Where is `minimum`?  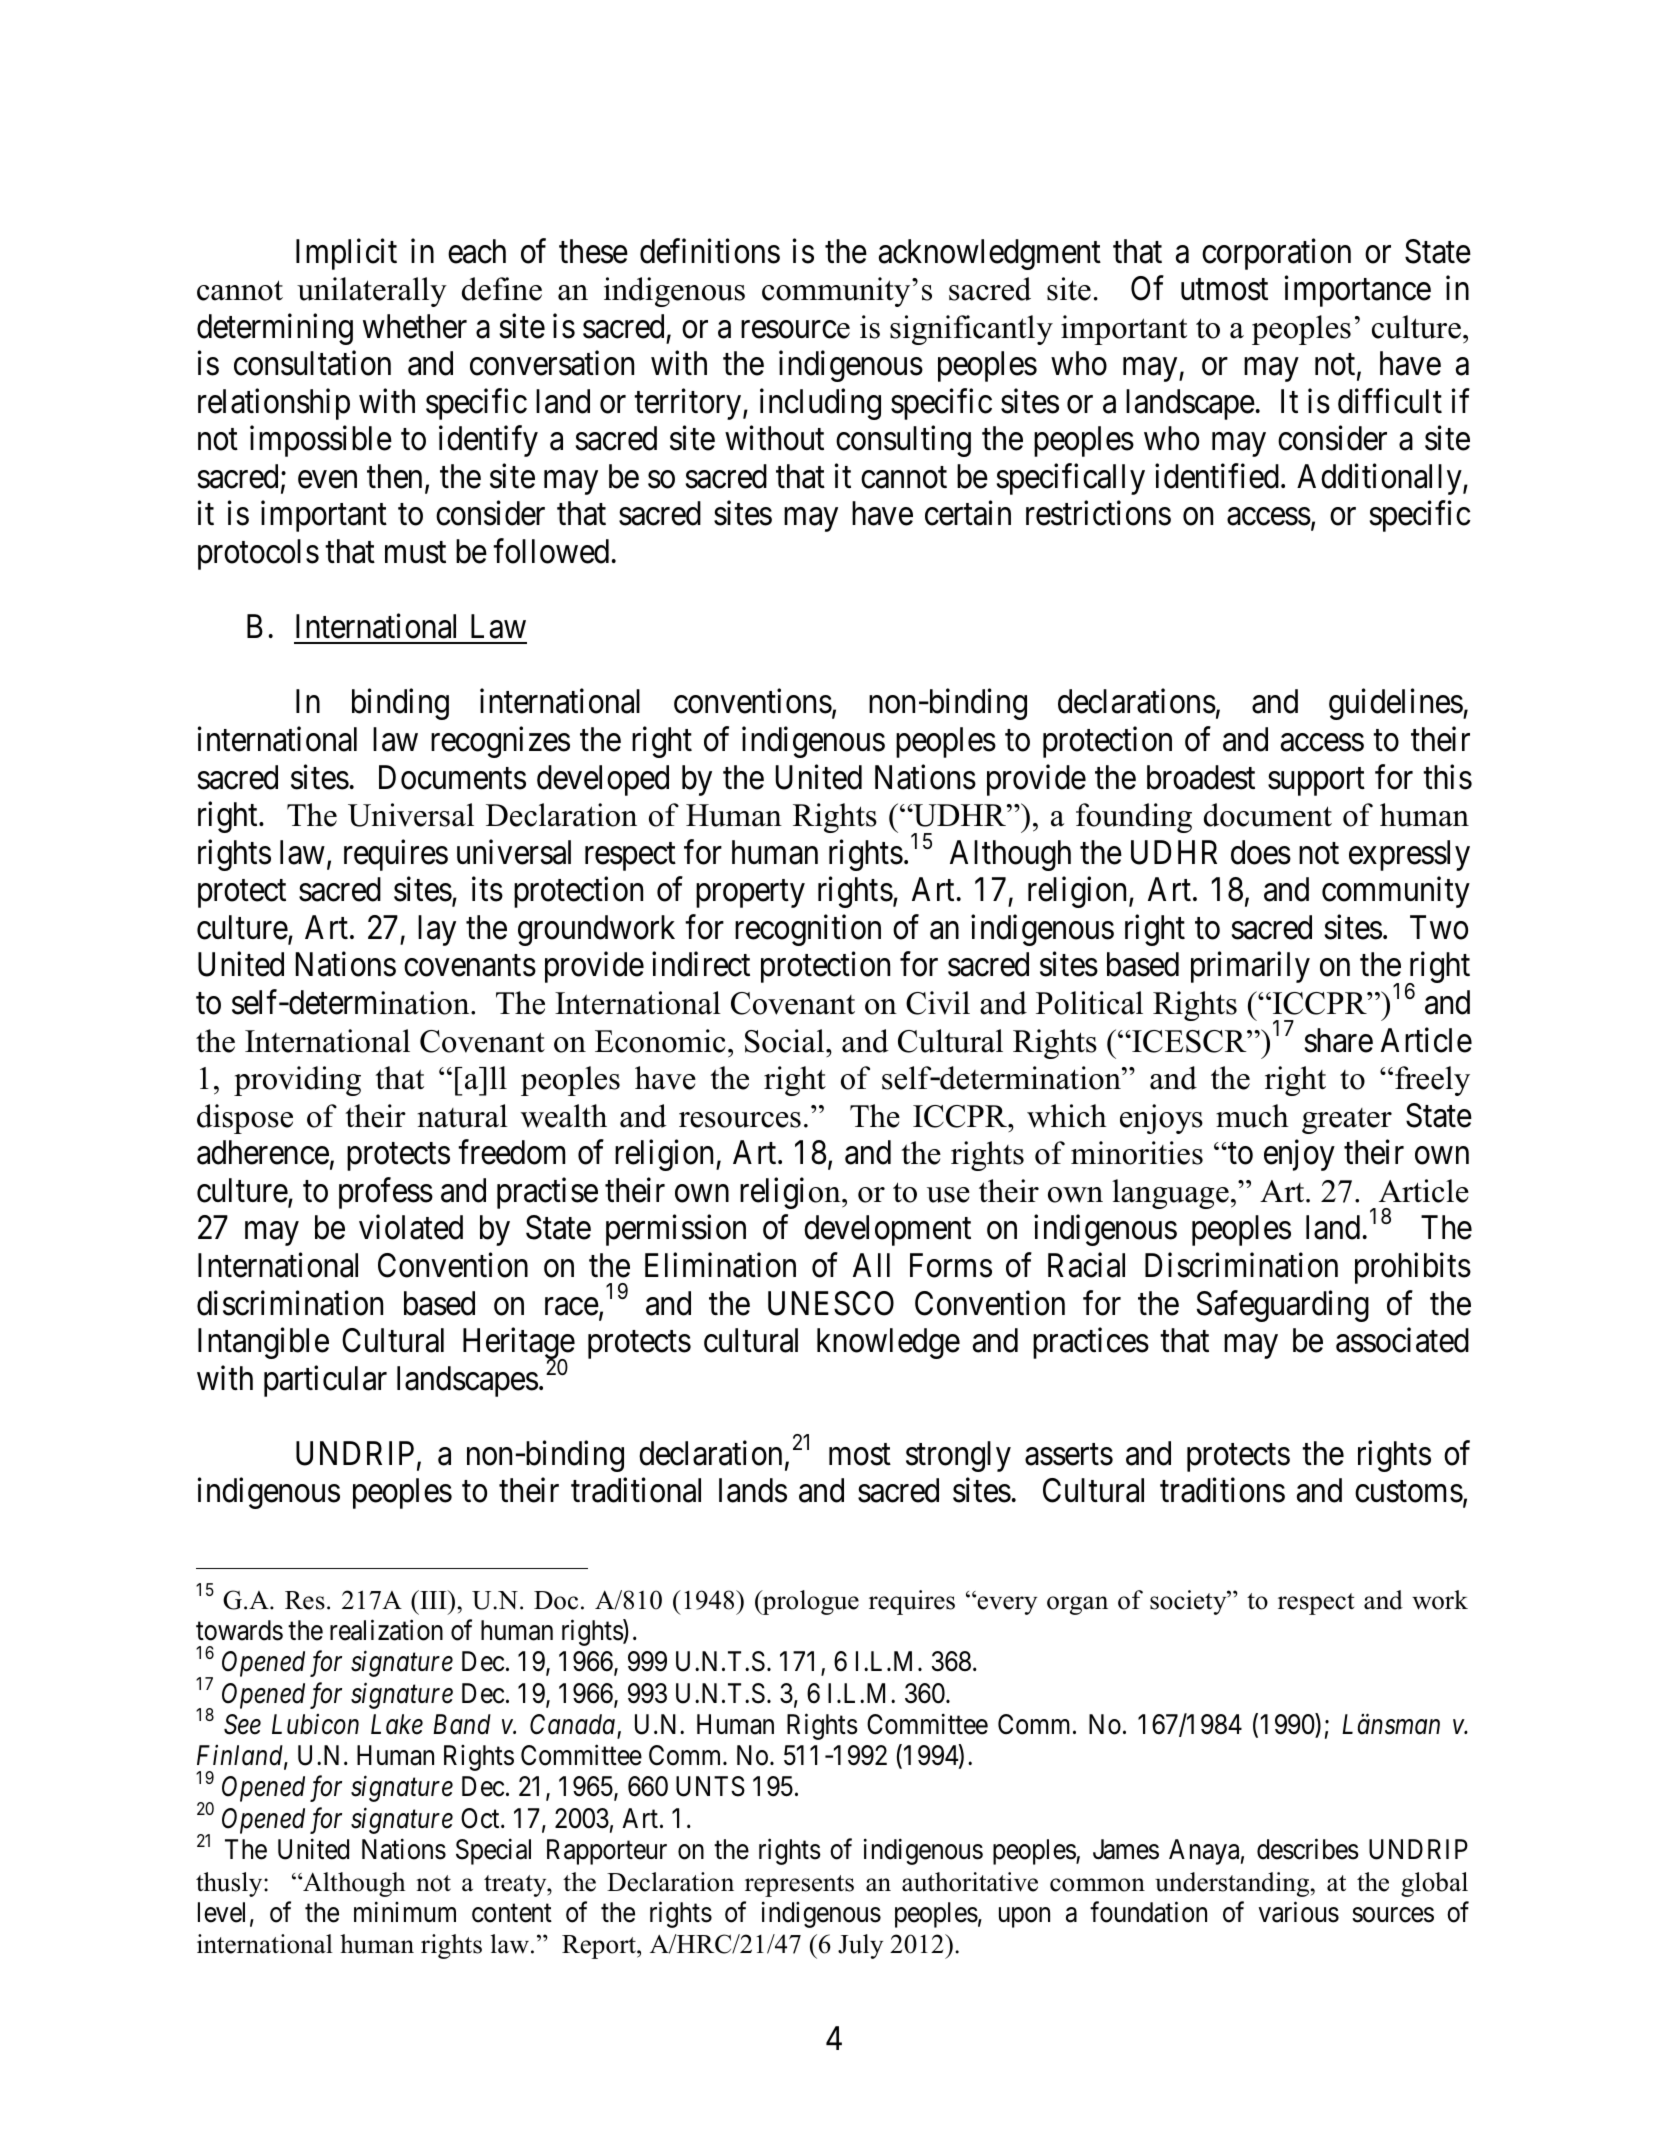
minimum is located at coordinates (405, 1911).
